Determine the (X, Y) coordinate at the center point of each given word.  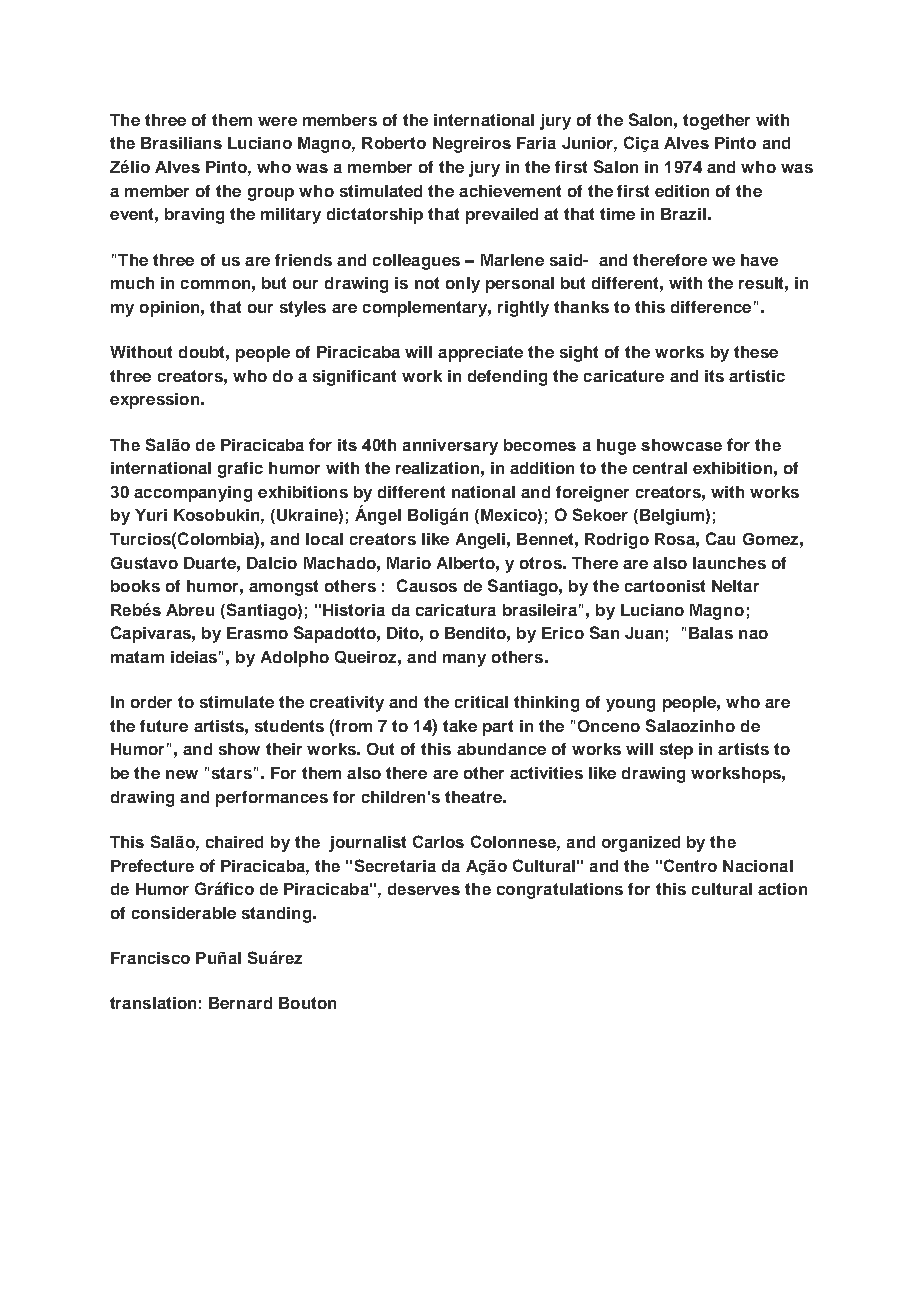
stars (232, 773)
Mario (409, 563)
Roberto (394, 143)
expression (154, 401)
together (716, 122)
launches (729, 563)
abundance (501, 749)
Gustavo (144, 563)
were (277, 121)
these (756, 352)
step (676, 751)
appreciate (480, 354)
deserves (424, 889)
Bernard (240, 1003)
